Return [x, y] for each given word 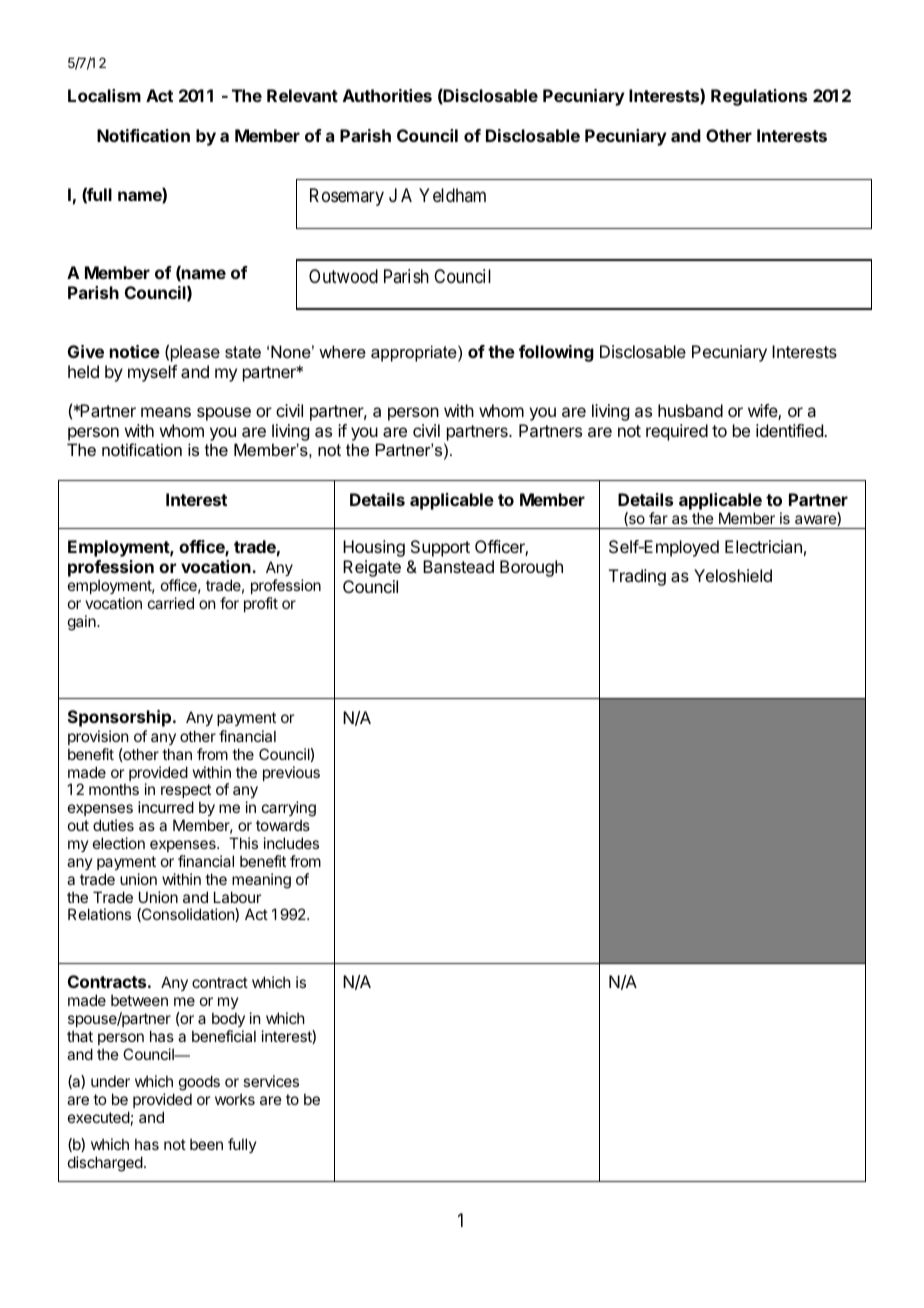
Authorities [387, 95]
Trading [637, 577]
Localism [104, 95]
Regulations [759, 97]
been [206, 1144]
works [235, 1099]
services [271, 1081]
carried [171, 603]
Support [440, 548]
